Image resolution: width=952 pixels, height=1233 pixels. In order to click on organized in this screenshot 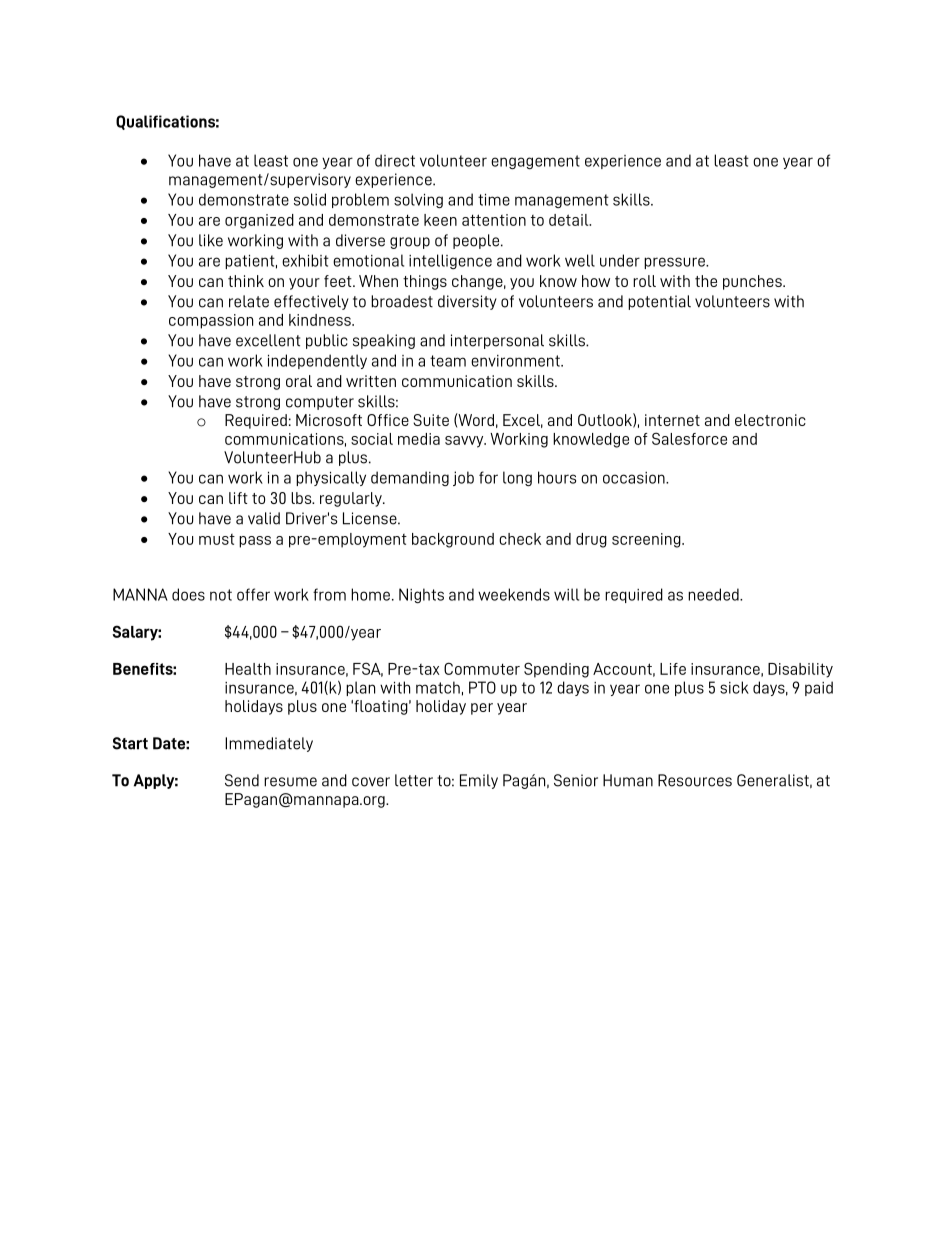, I will do `click(259, 221)`.
